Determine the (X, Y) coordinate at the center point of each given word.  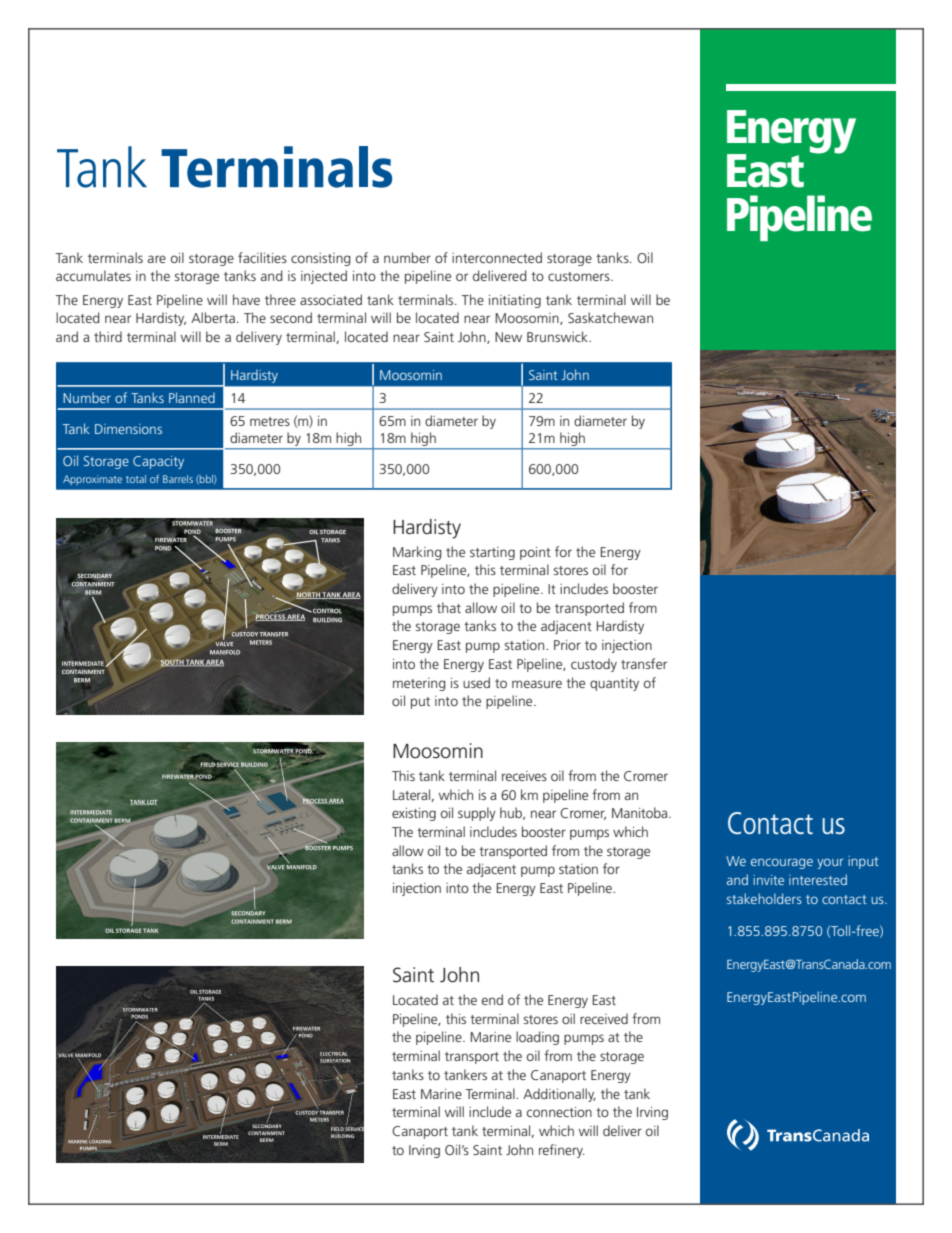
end (492, 999)
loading (537, 1038)
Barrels (178, 479)
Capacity (158, 462)
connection (559, 1112)
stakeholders (764, 898)
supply (477, 814)
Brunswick (559, 336)
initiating (515, 301)
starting (492, 553)
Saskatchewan (610, 317)
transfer (644, 663)
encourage (782, 863)
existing (414, 814)
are (157, 259)
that (449, 607)
